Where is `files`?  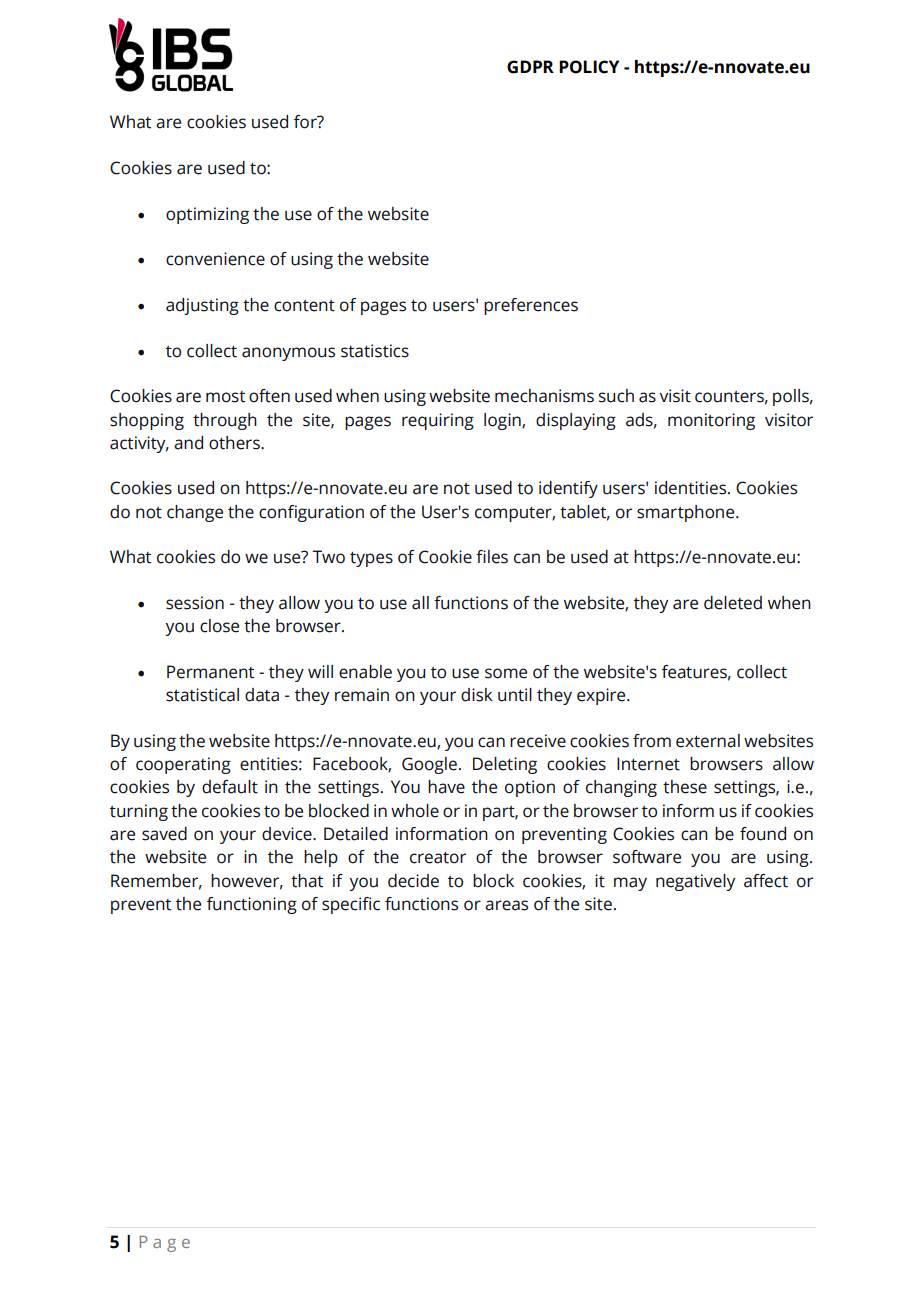 files is located at coordinates (492, 557).
